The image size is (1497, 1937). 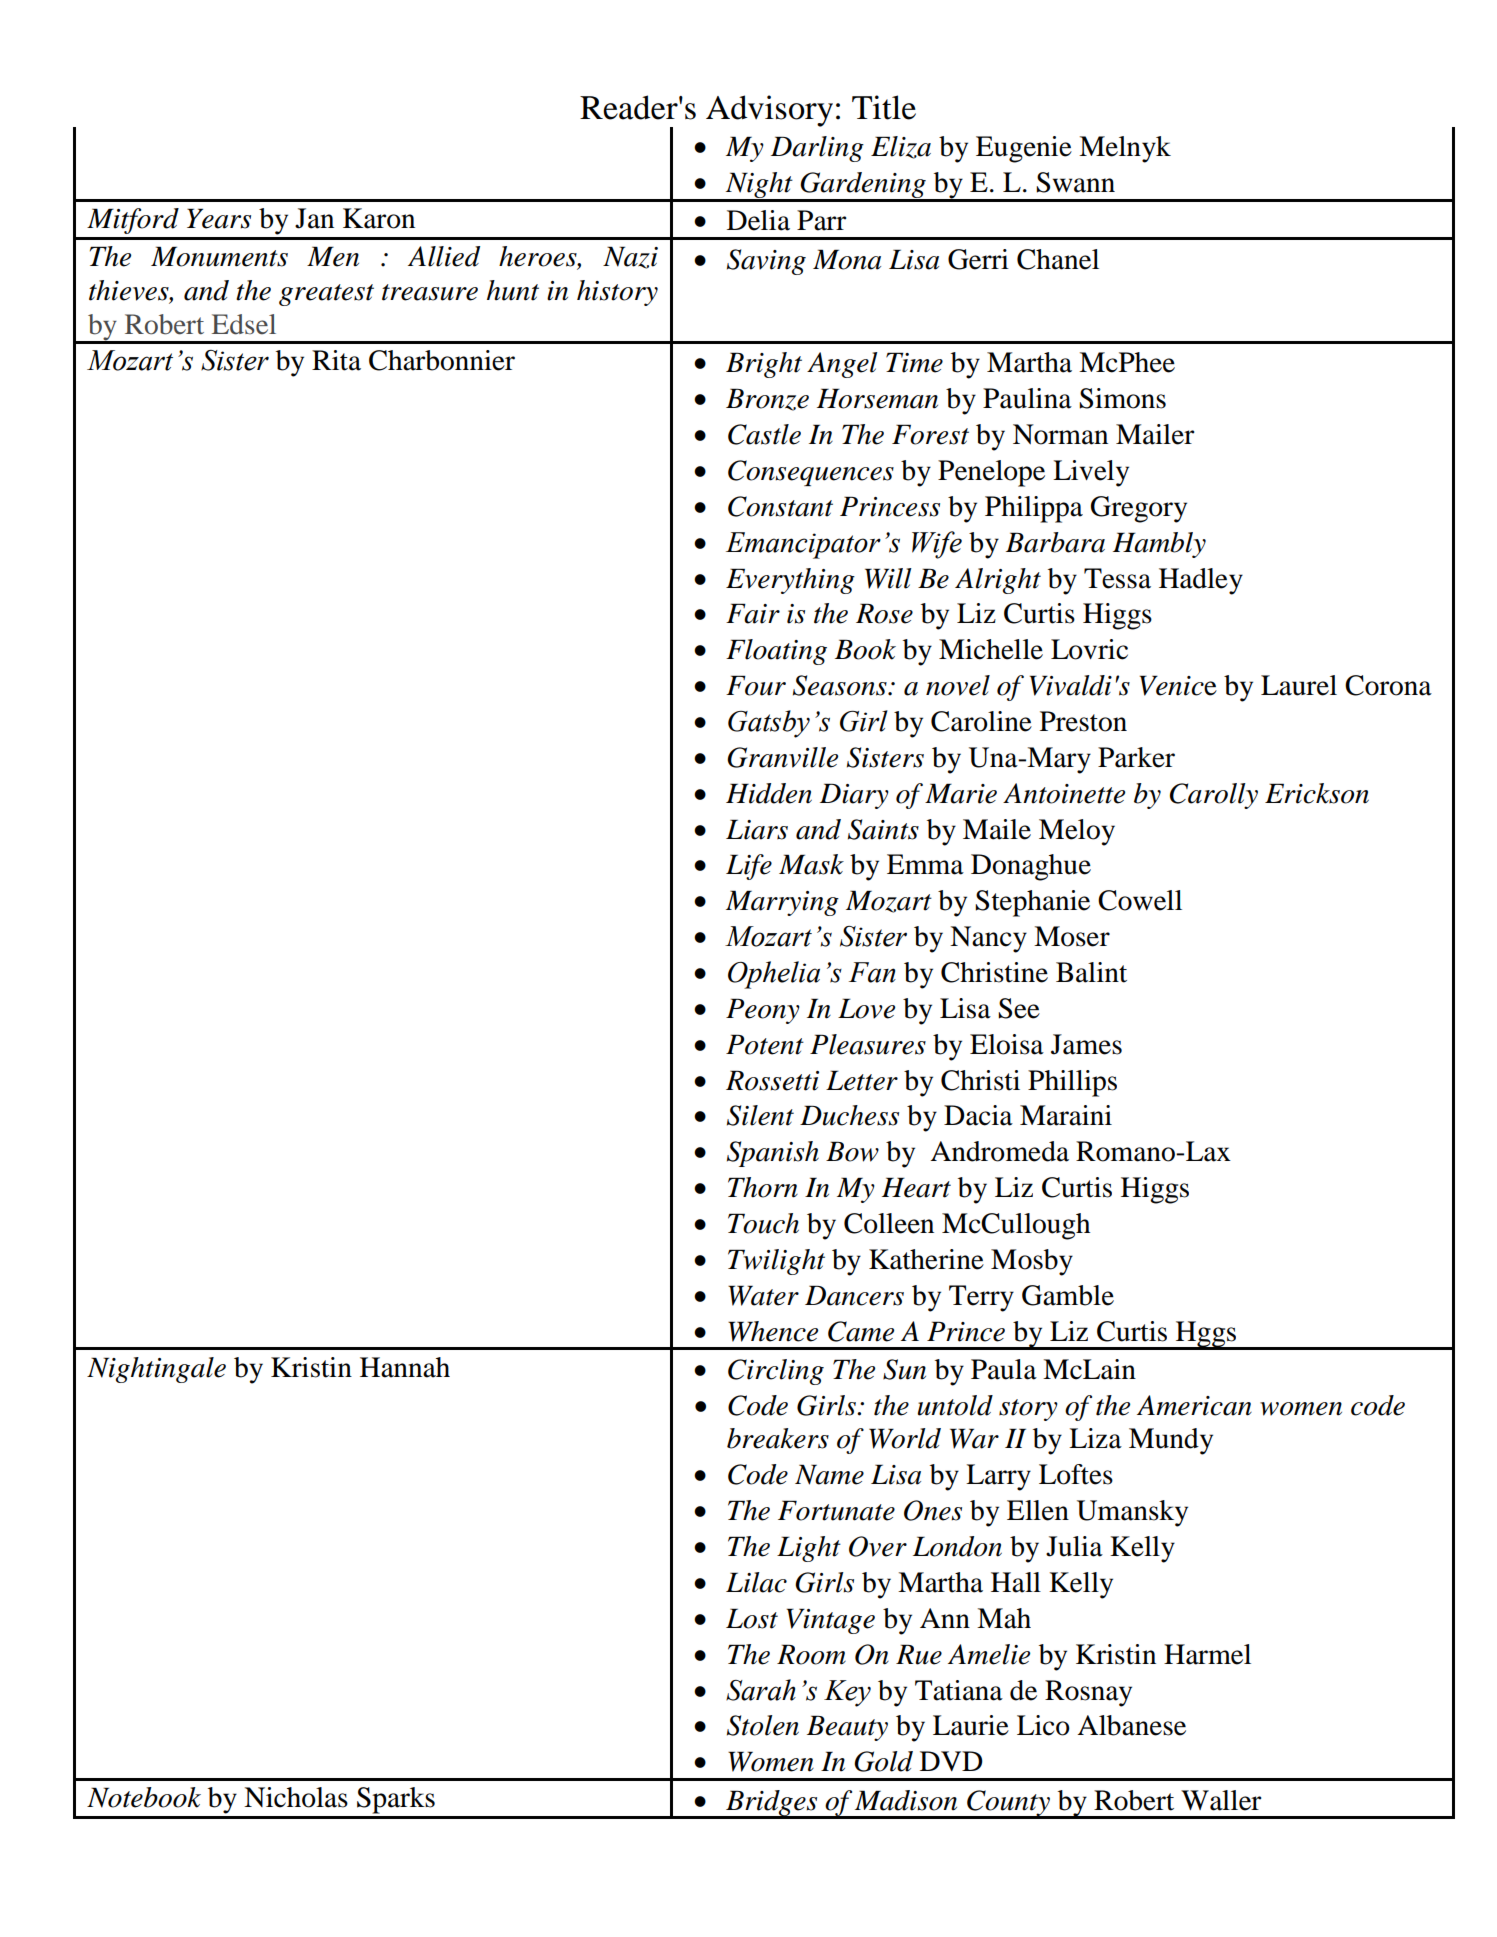 What do you see at coordinates (1140, 900) in the page?
I see `Cowell` at bounding box center [1140, 900].
